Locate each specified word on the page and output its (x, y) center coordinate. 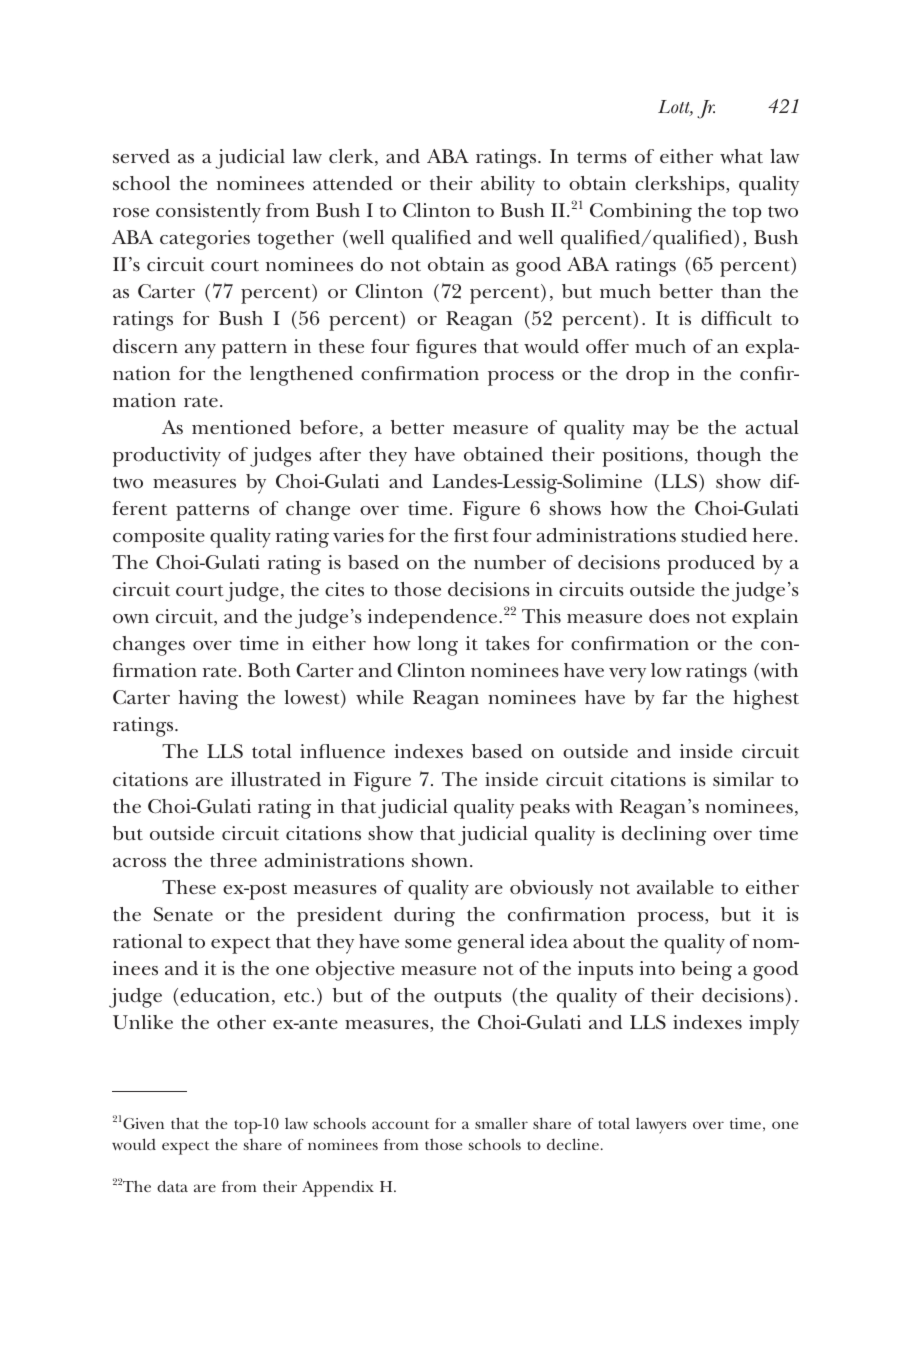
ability (508, 186)
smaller (501, 1123)
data (172, 1186)
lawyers (661, 1126)
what (741, 156)
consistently (208, 213)
